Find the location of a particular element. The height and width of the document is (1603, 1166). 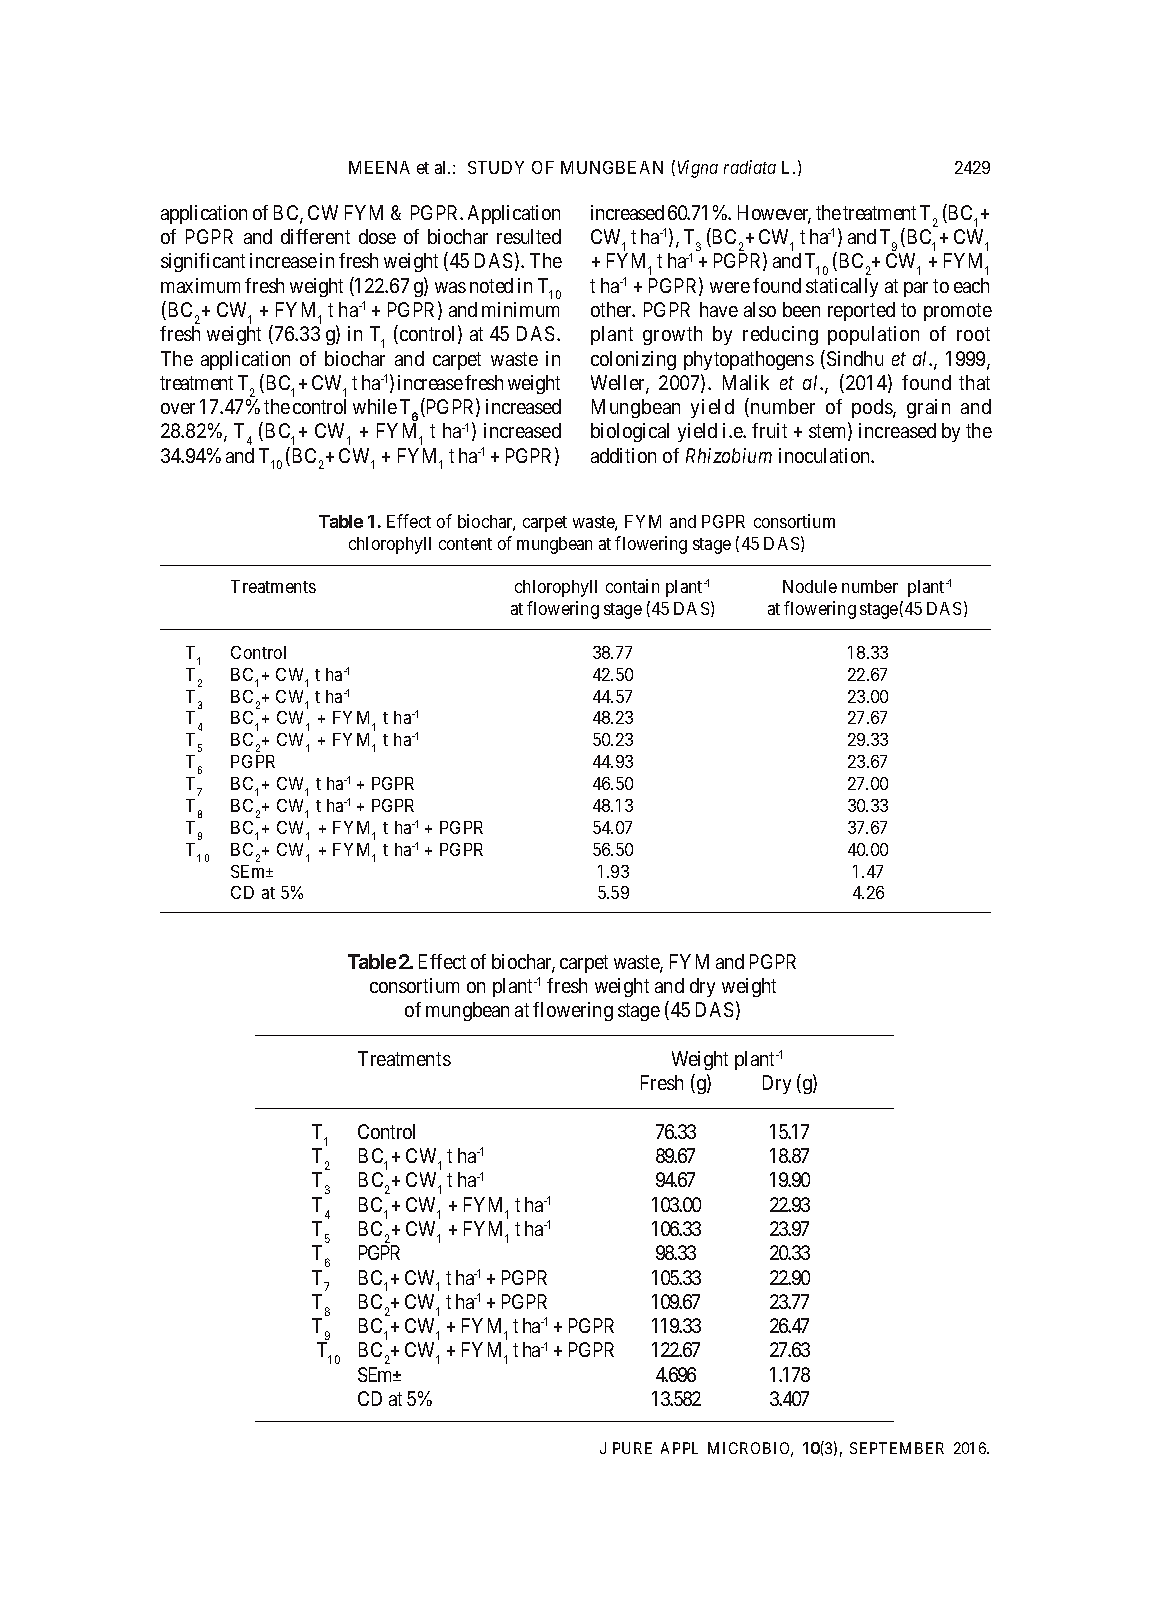

PURE is located at coordinates (632, 1448).
